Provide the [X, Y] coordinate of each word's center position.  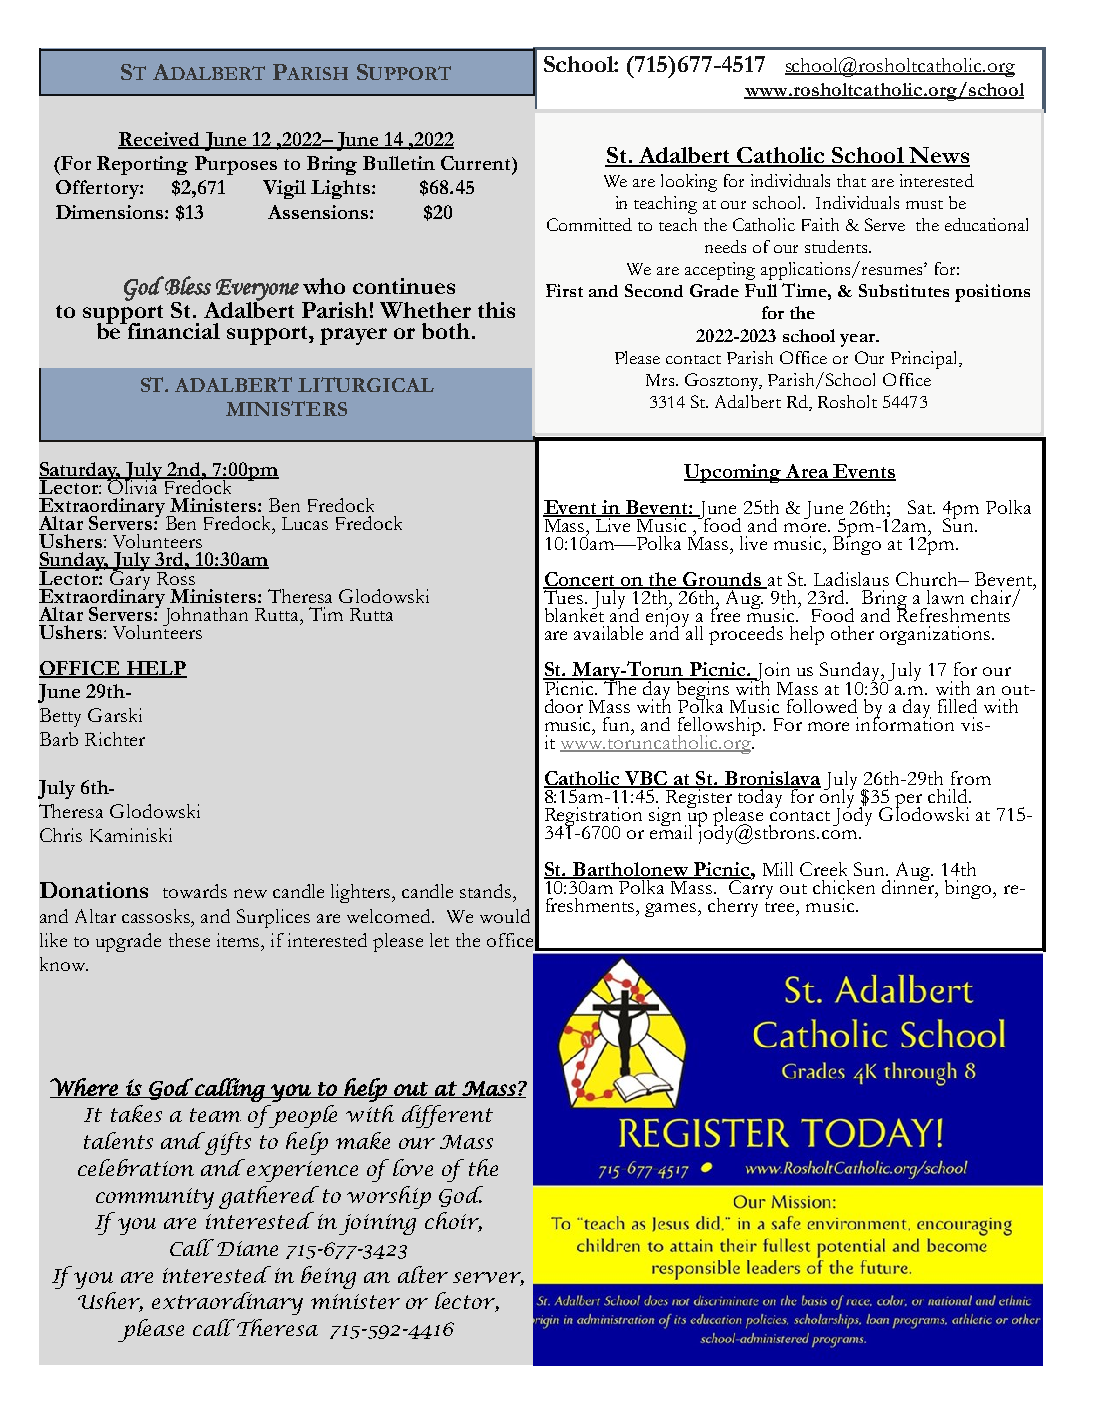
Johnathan [205, 616]
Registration [593, 818]
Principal [925, 360]
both [447, 331]
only [835, 799]
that [851, 180]
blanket [574, 614]
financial [174, 331]
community [155, 1198]
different [447, 1116]
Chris [61, 835]
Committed [589, 224]
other [852, 633]
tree [781, 907]
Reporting [142, 165]
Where [85, 1088]
